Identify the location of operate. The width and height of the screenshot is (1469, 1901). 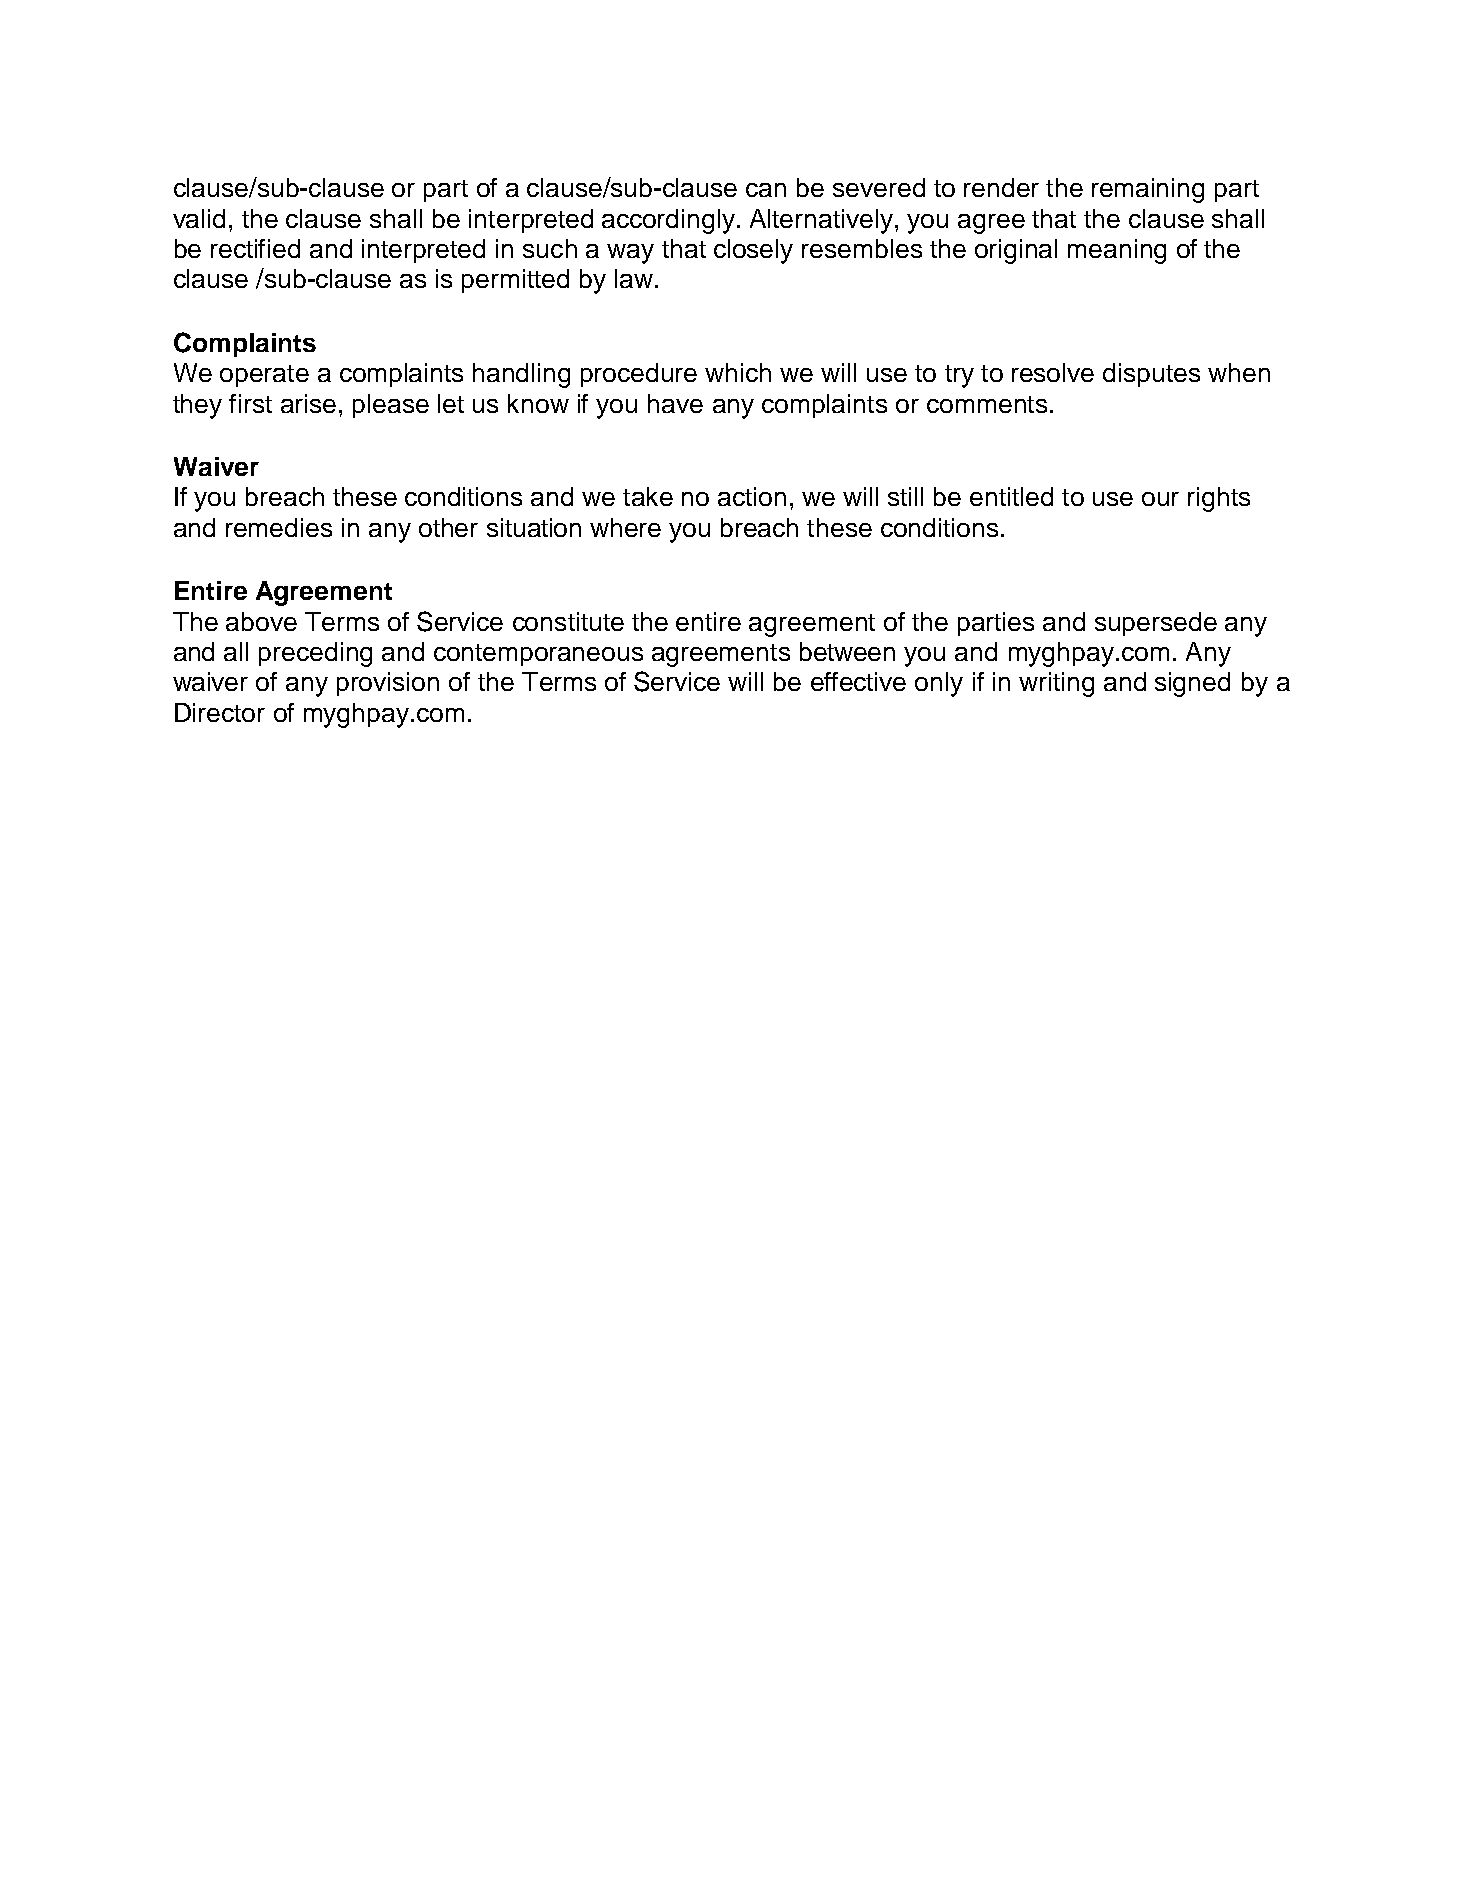
(264, 376).
